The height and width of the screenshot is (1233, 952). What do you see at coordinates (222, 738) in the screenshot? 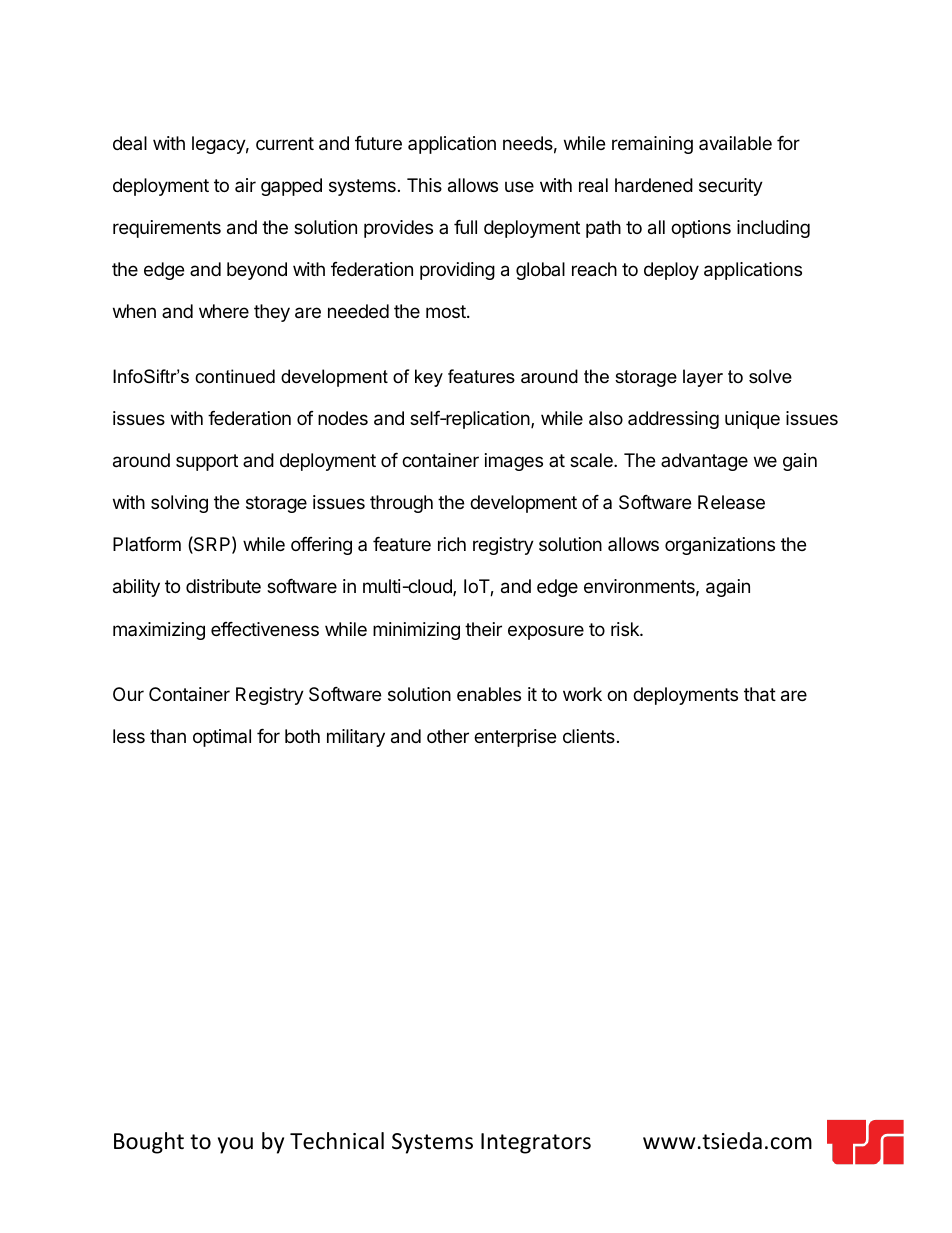
I see `optimal` at bounding box center [222, 738].
